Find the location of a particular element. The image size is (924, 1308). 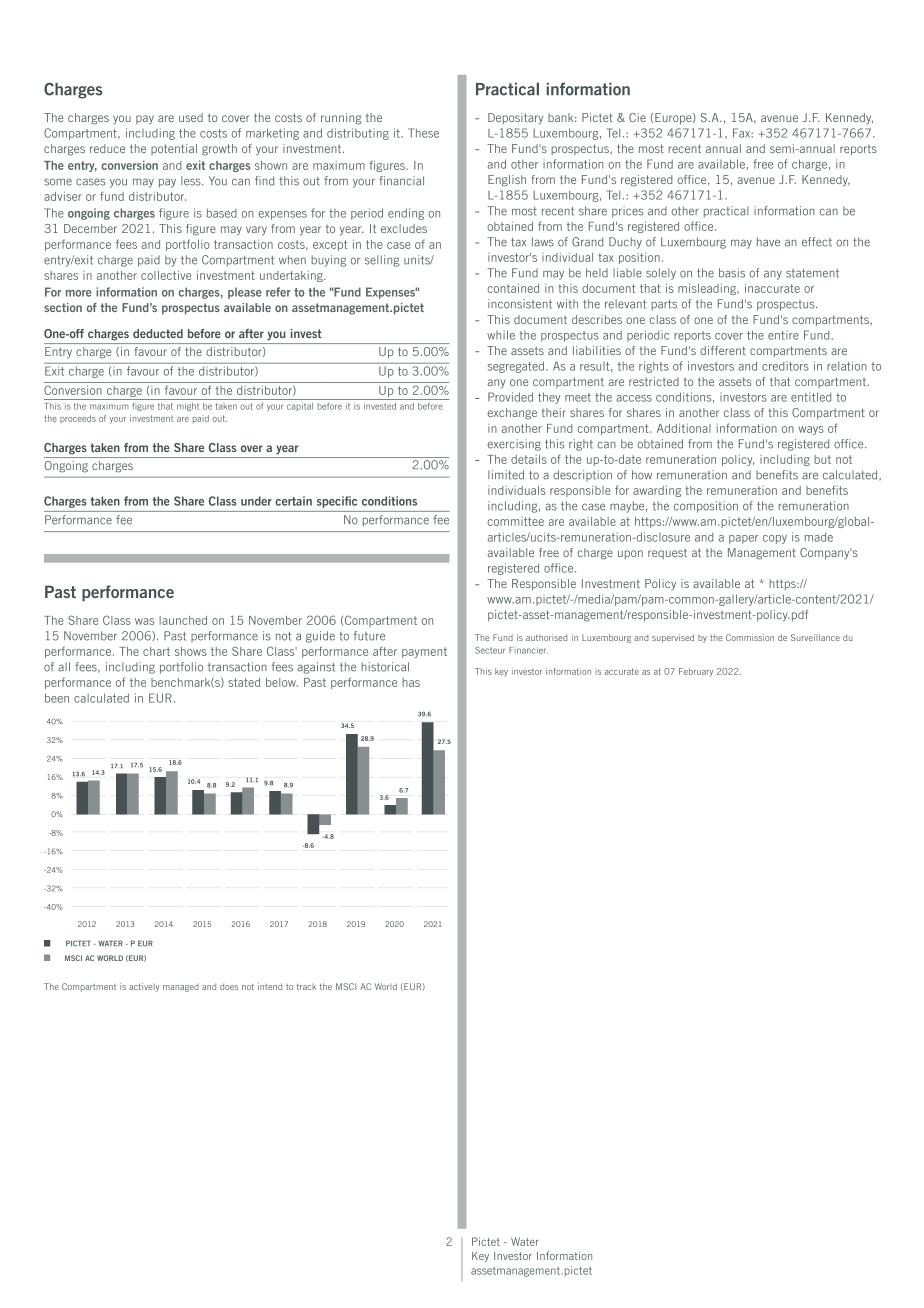

prices is located at coordinates (627, 212).
